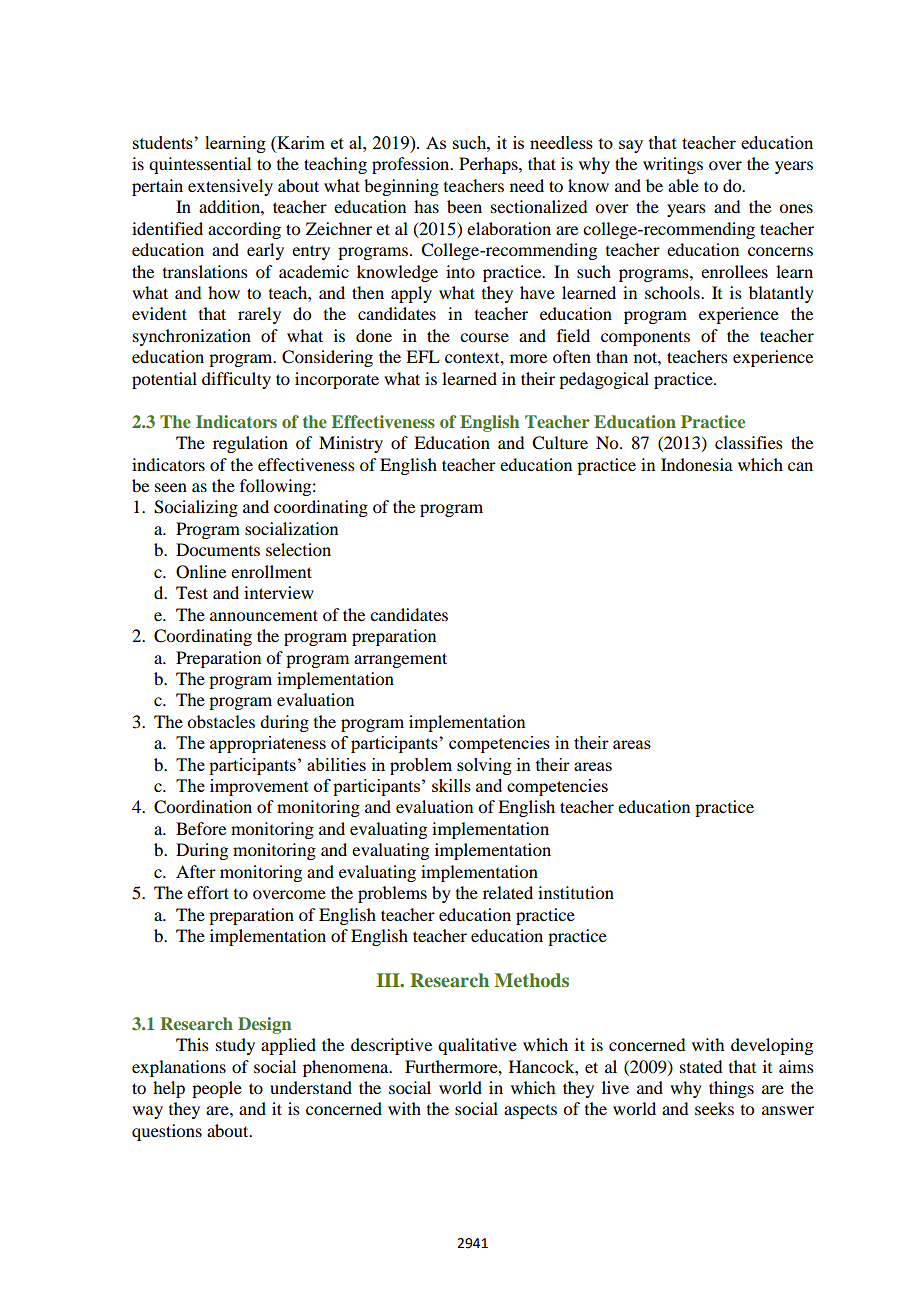 The image size is (924, 1308). I want to click on institution, so click(576, 892).
